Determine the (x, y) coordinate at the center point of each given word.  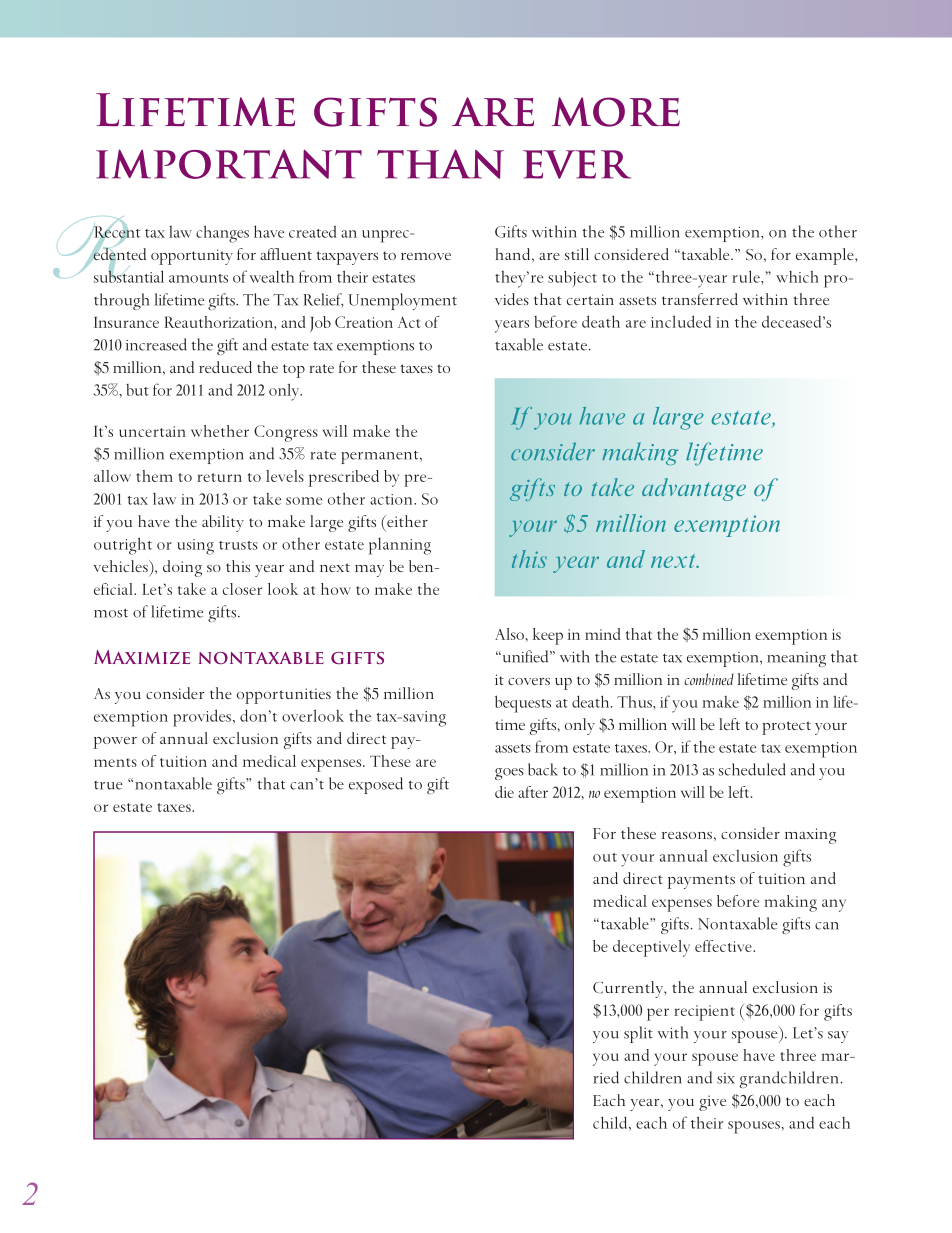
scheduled (752, 769)
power (115, 743)
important (229, 164)
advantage (694, 489)
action (392, 499)
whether (220, 431)
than (440, 164)
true (108, 785)
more (616, 112)
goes (509, 774)
